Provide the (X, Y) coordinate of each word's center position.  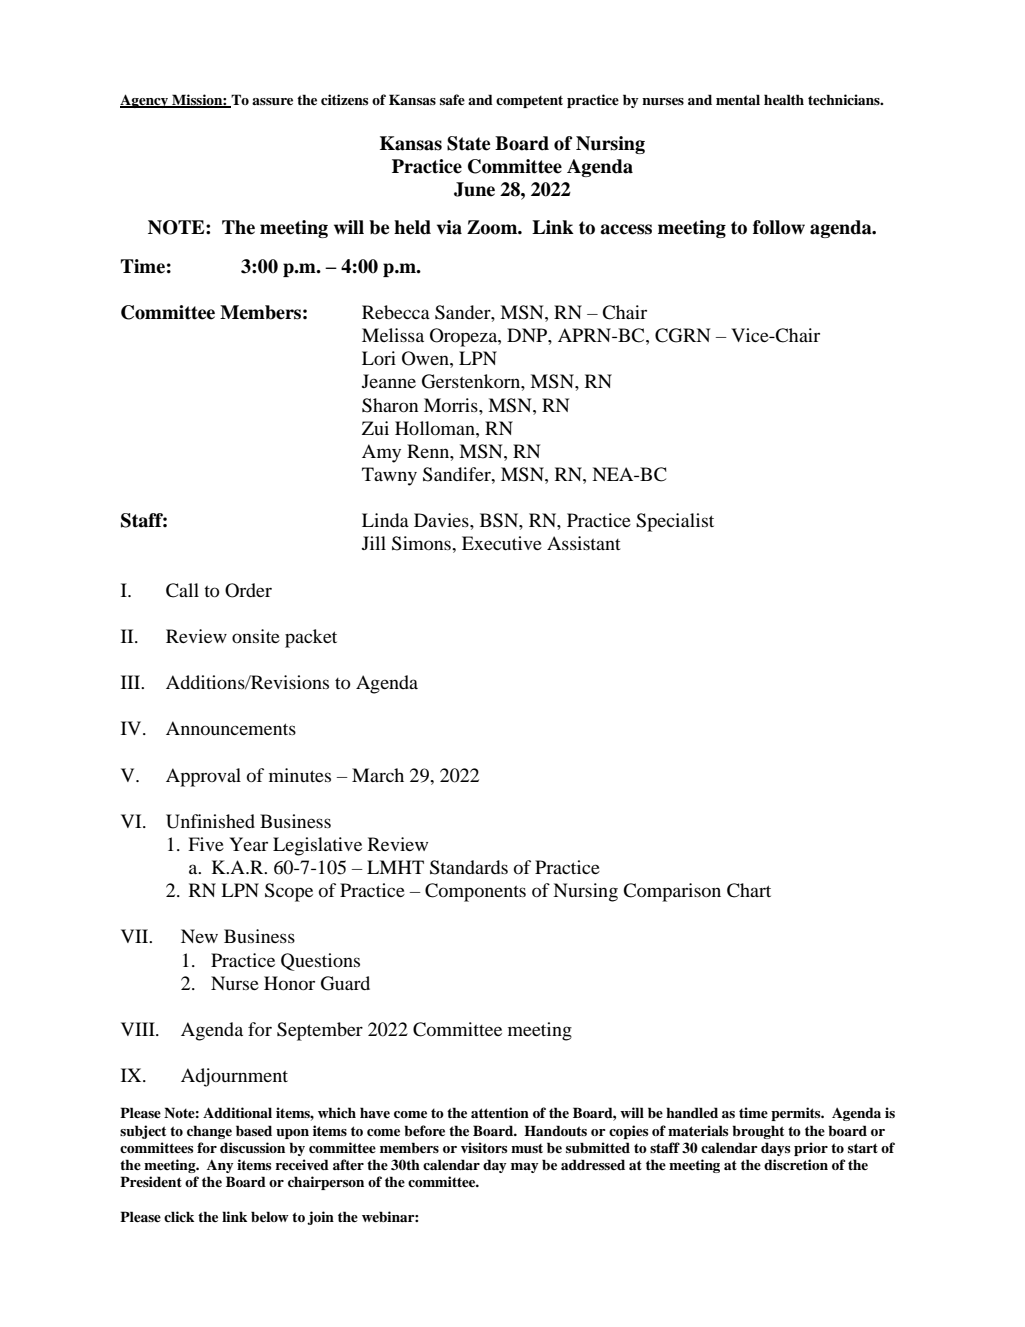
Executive (502, 543)
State (468, 143)
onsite (256, 636)
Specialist (675, 522)
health (784, 99)
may (525, 1168)
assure (272, 101)
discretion (796, 1164)
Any (220, 1166)
